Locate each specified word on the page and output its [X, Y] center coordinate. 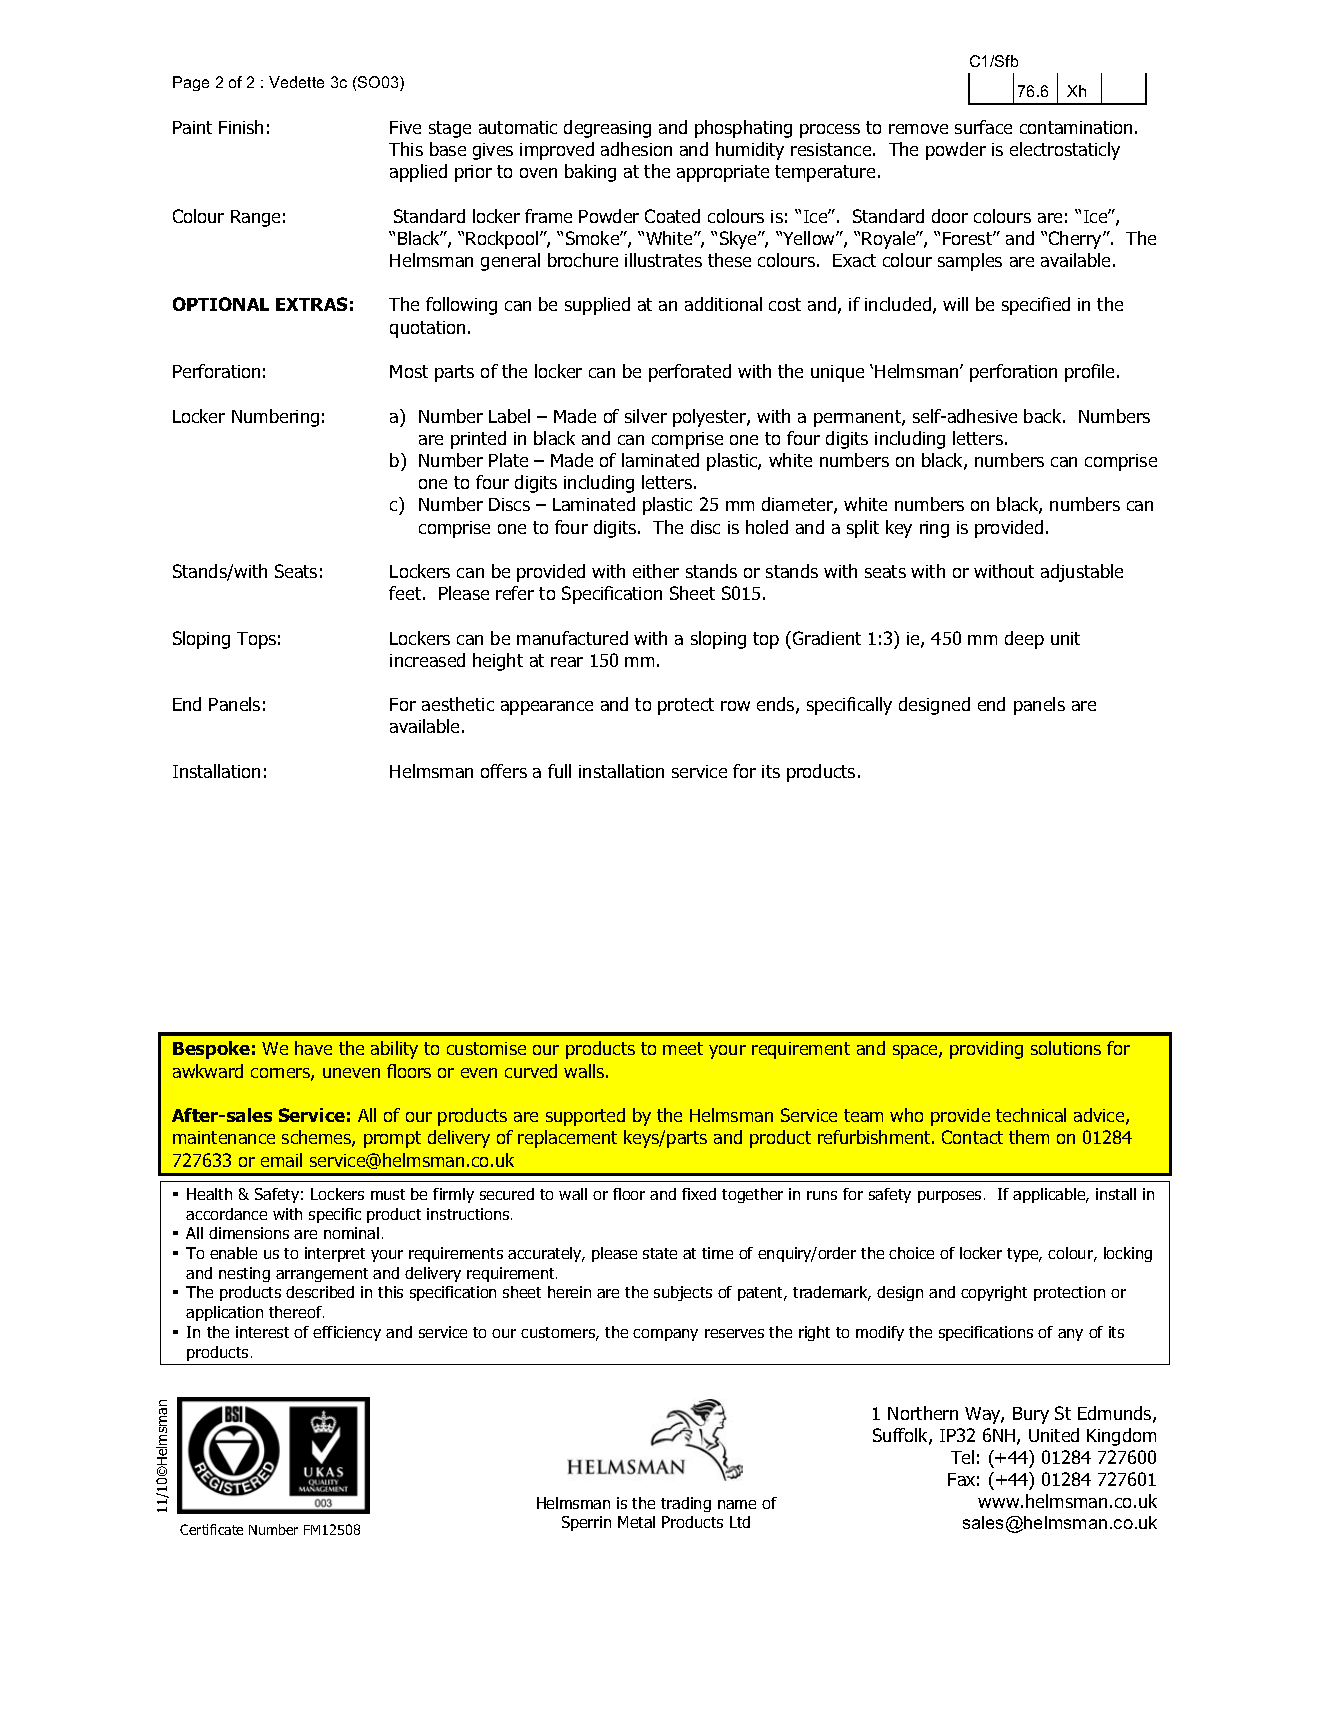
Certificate [211, 1529]
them [1029, 1137]
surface [983, 127]
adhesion [636, 149]
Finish [241, 127]
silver [646, 416]
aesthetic [458, 704]
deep [1024, 640]
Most [409, 371]
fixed [699, 1194]
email [281, 1160]
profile [1091, 373]
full [559, 771]
